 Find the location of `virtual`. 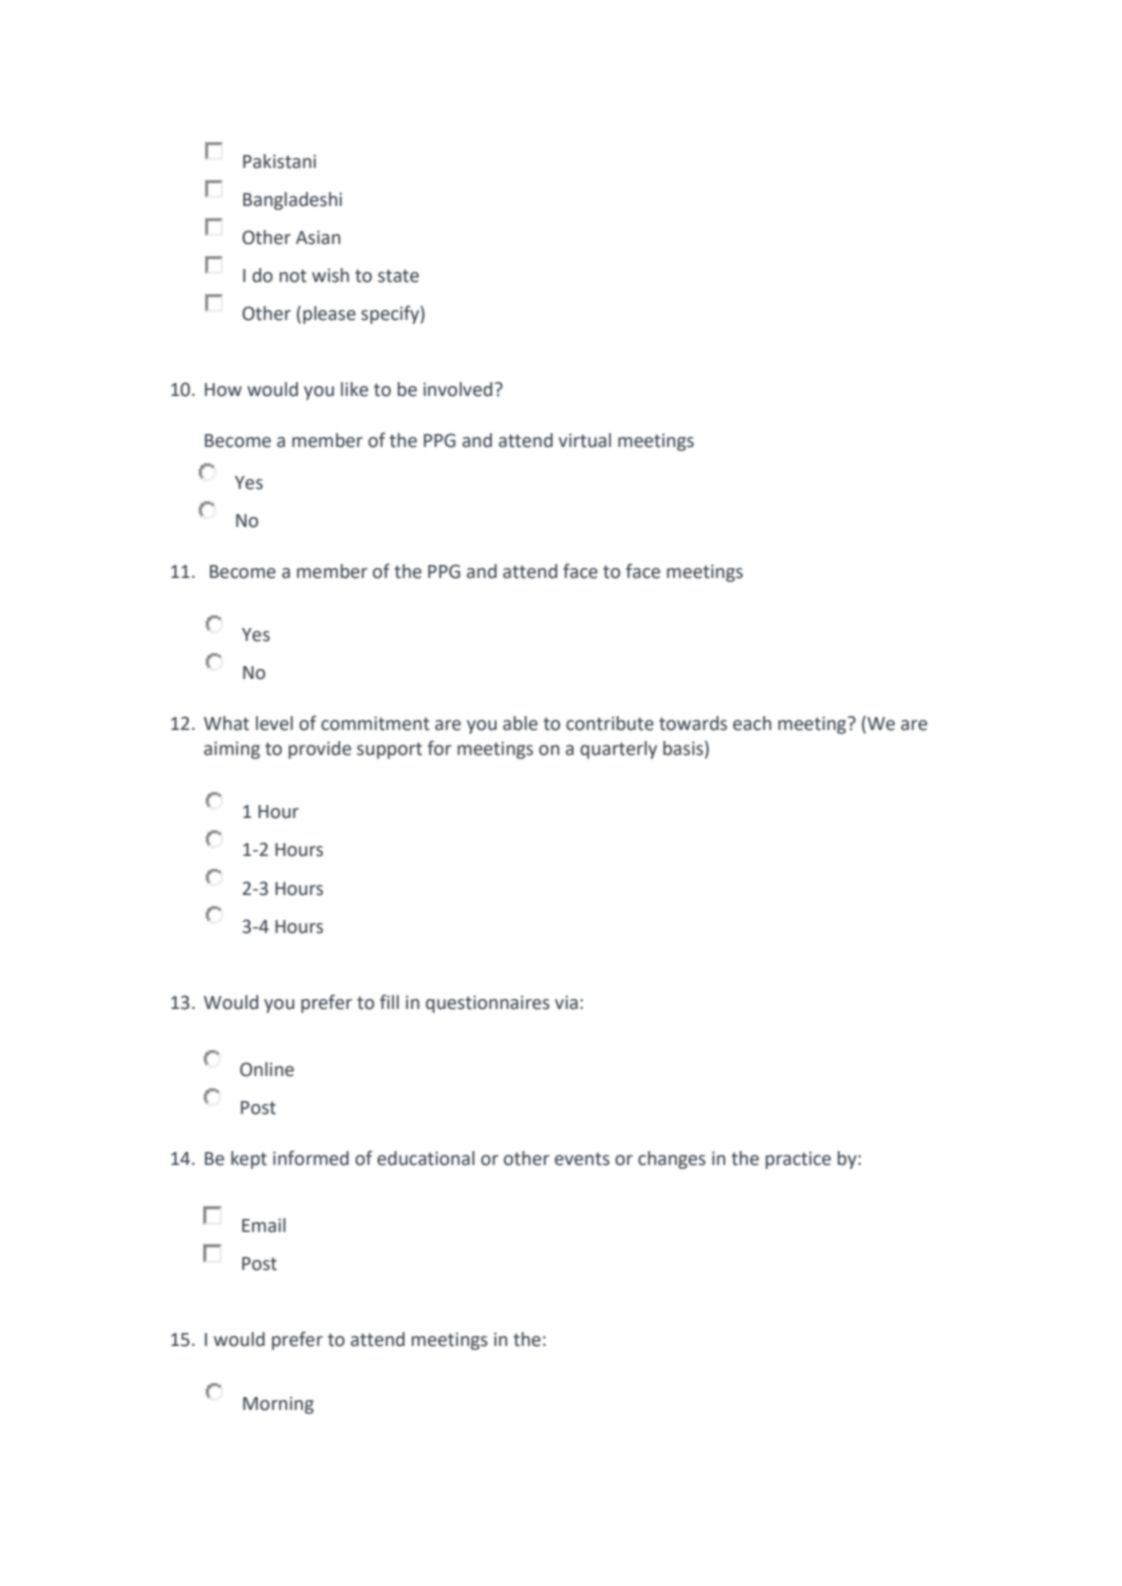

virtual is located at coordinates (585, 440).
